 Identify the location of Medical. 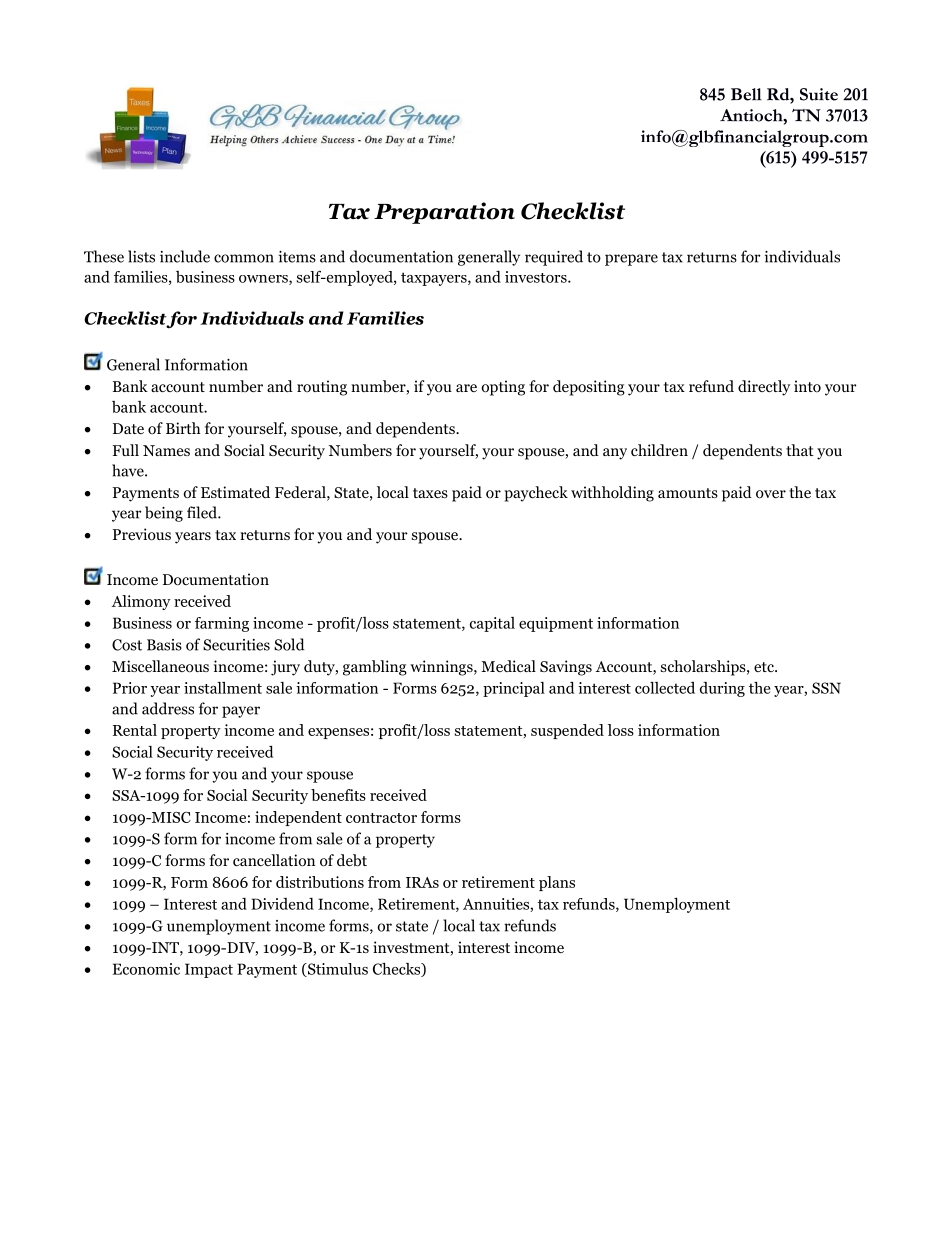
(508, 666).
